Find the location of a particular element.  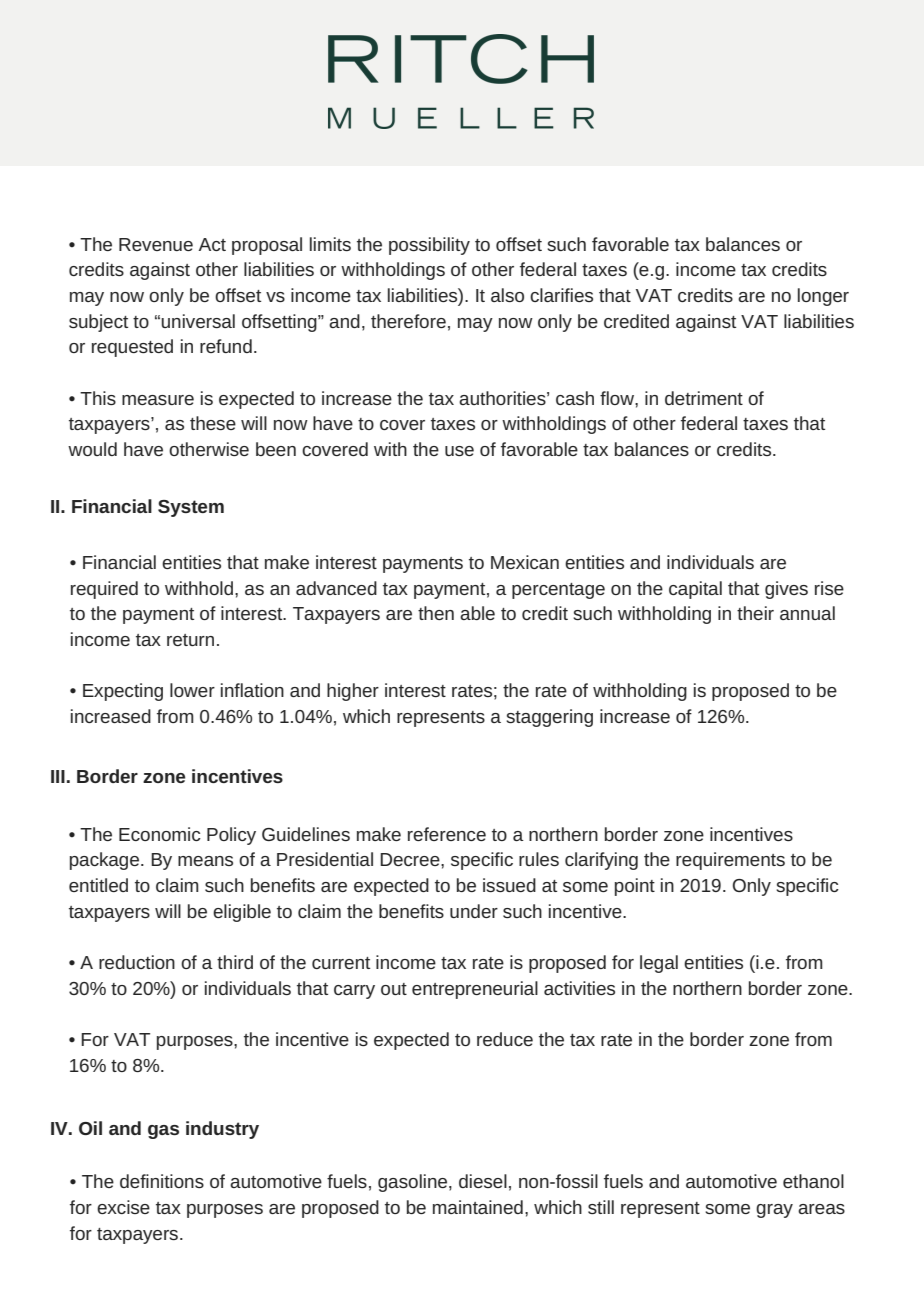

staggering is located at coordinates (549, 718).
